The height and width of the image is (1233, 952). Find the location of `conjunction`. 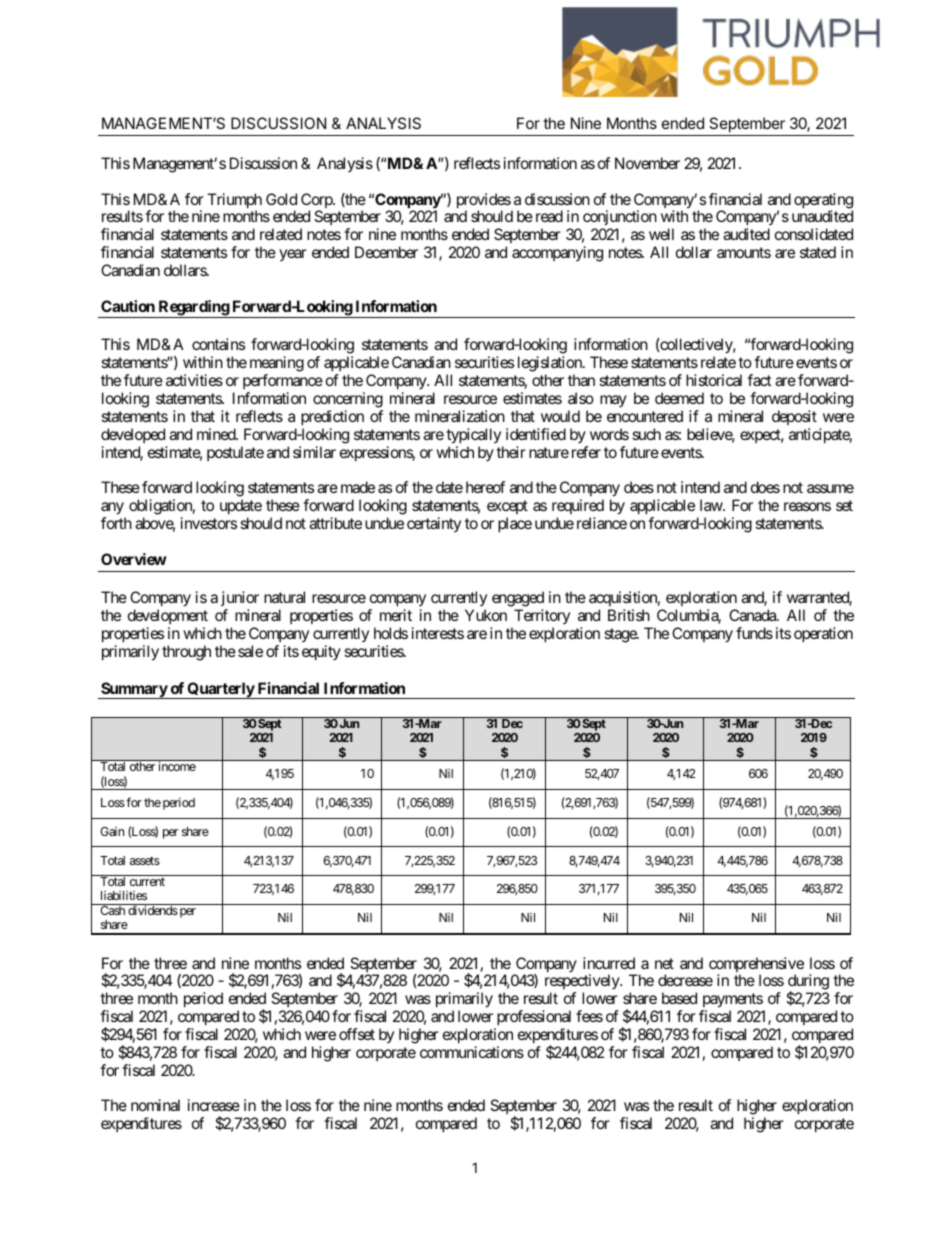

conjunction is located at coordinates (620, 219).
